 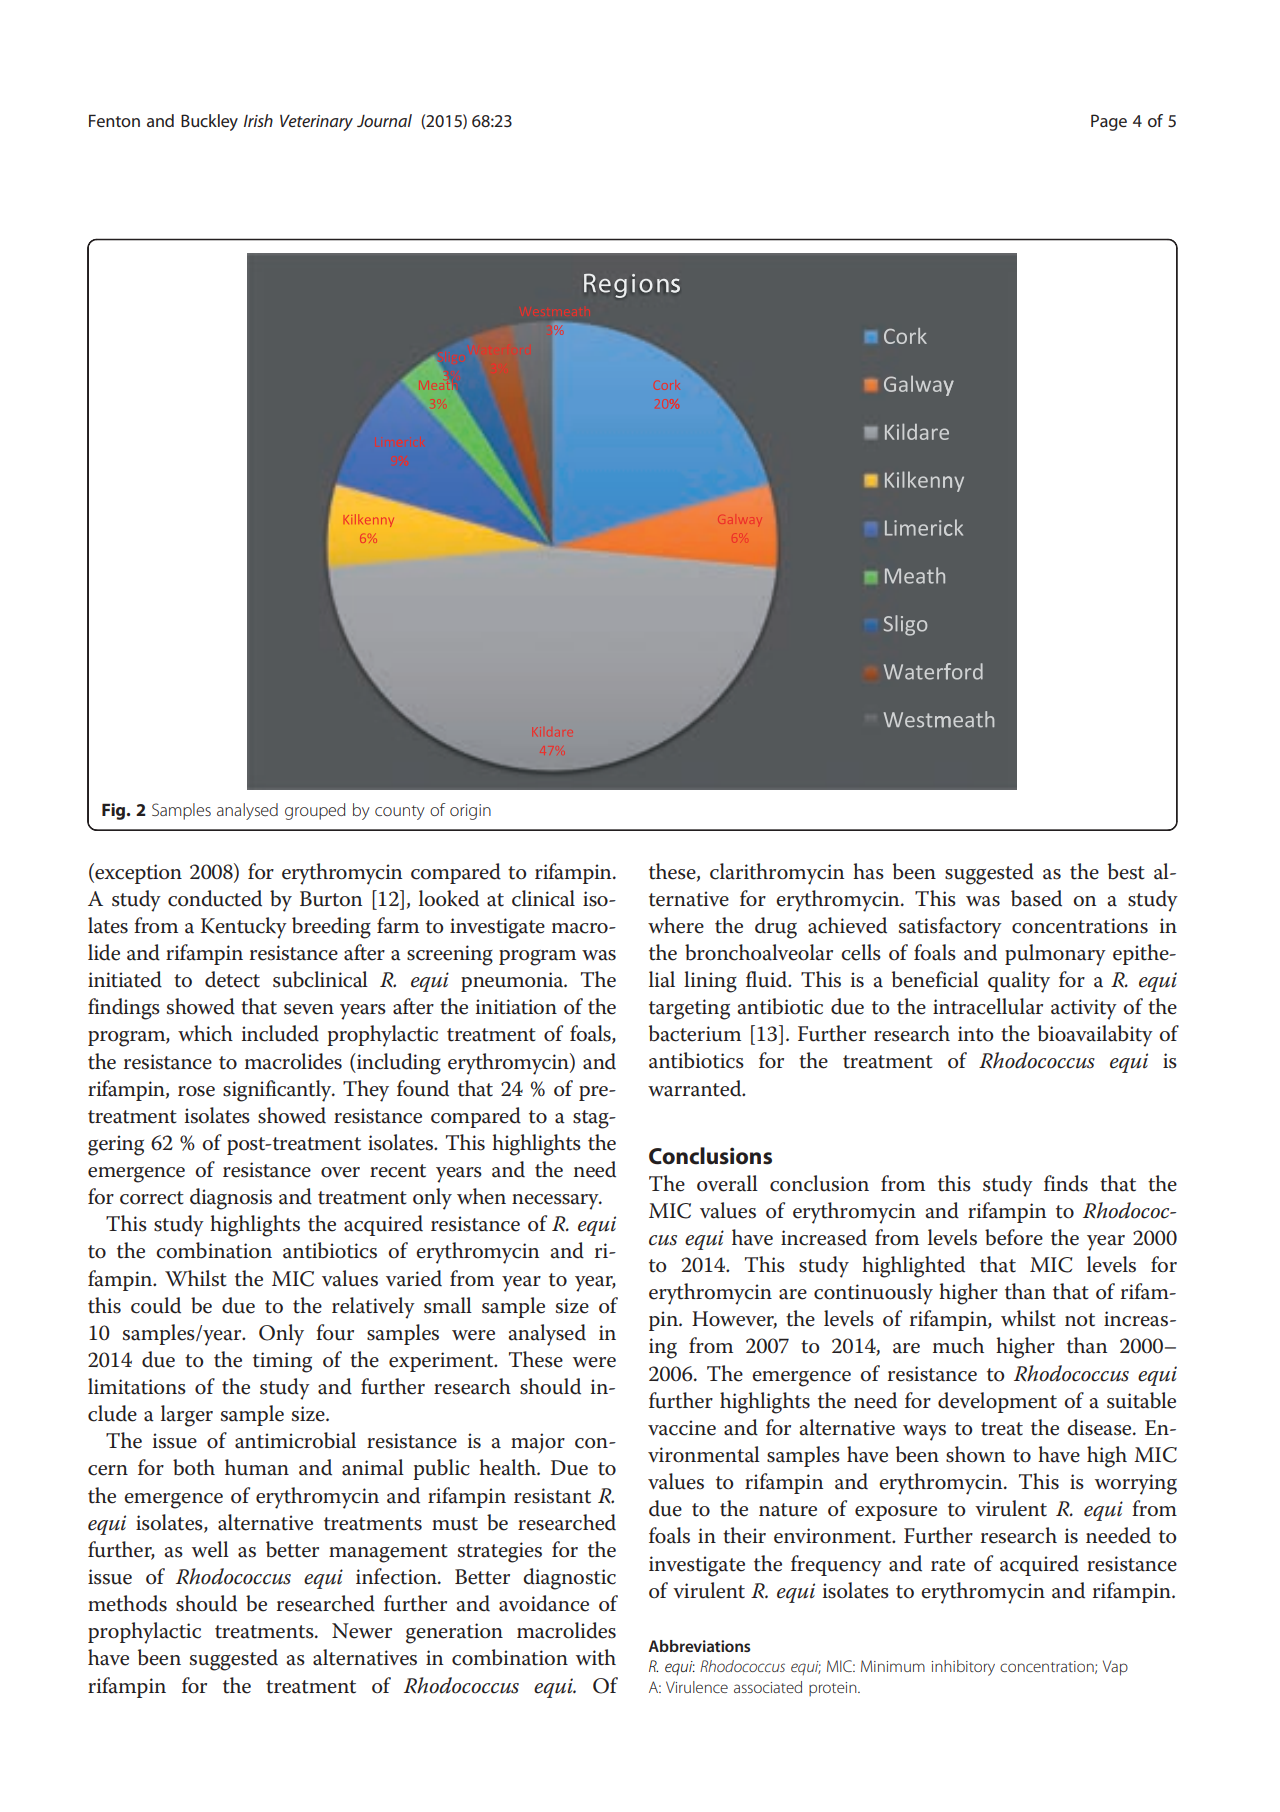 What do you see at coordinates (258, 120) in the screenshot?
I see `Irish` at bounding box center [258, 120].
